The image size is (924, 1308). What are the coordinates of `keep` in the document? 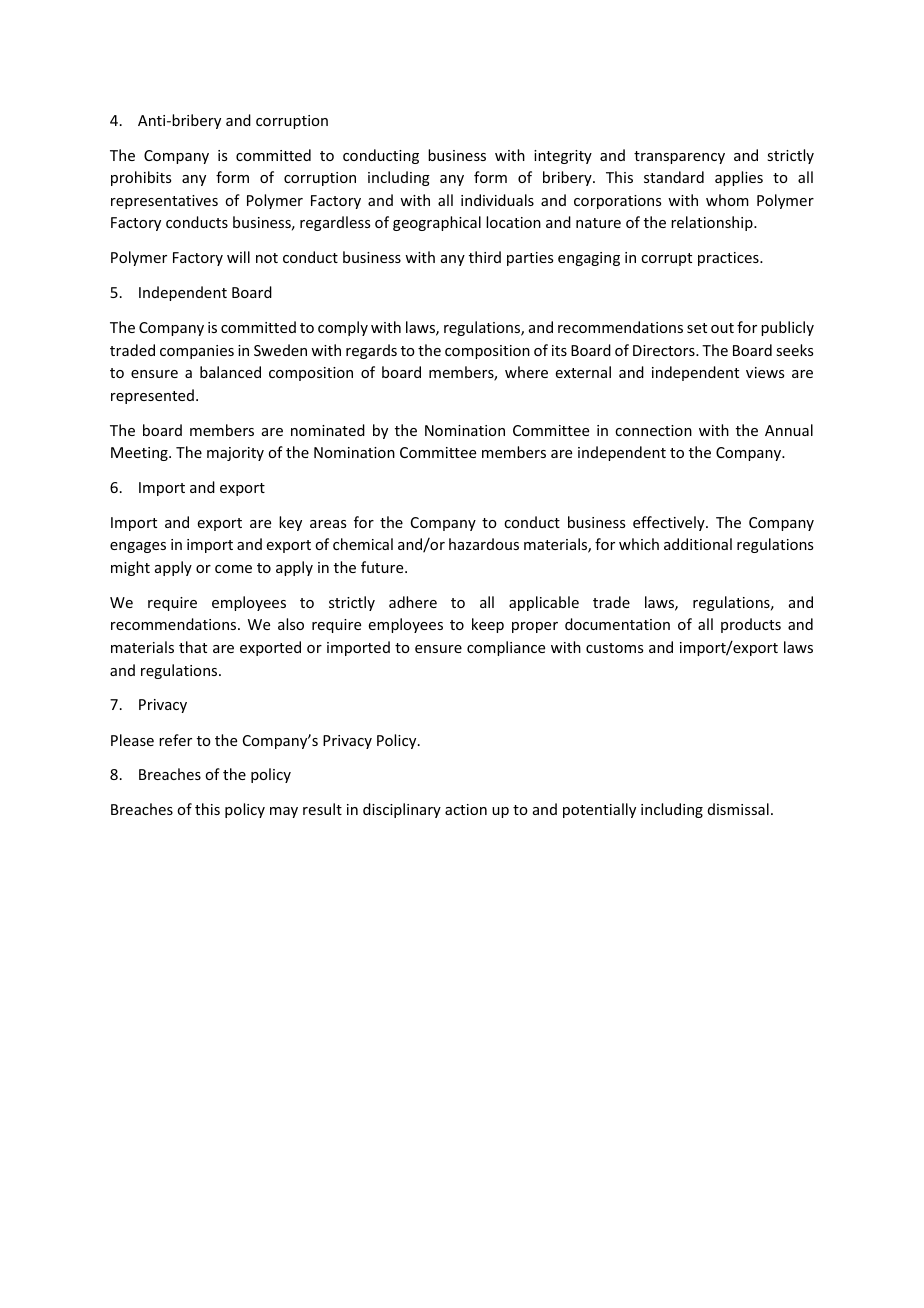 It's located at (488, 625).
